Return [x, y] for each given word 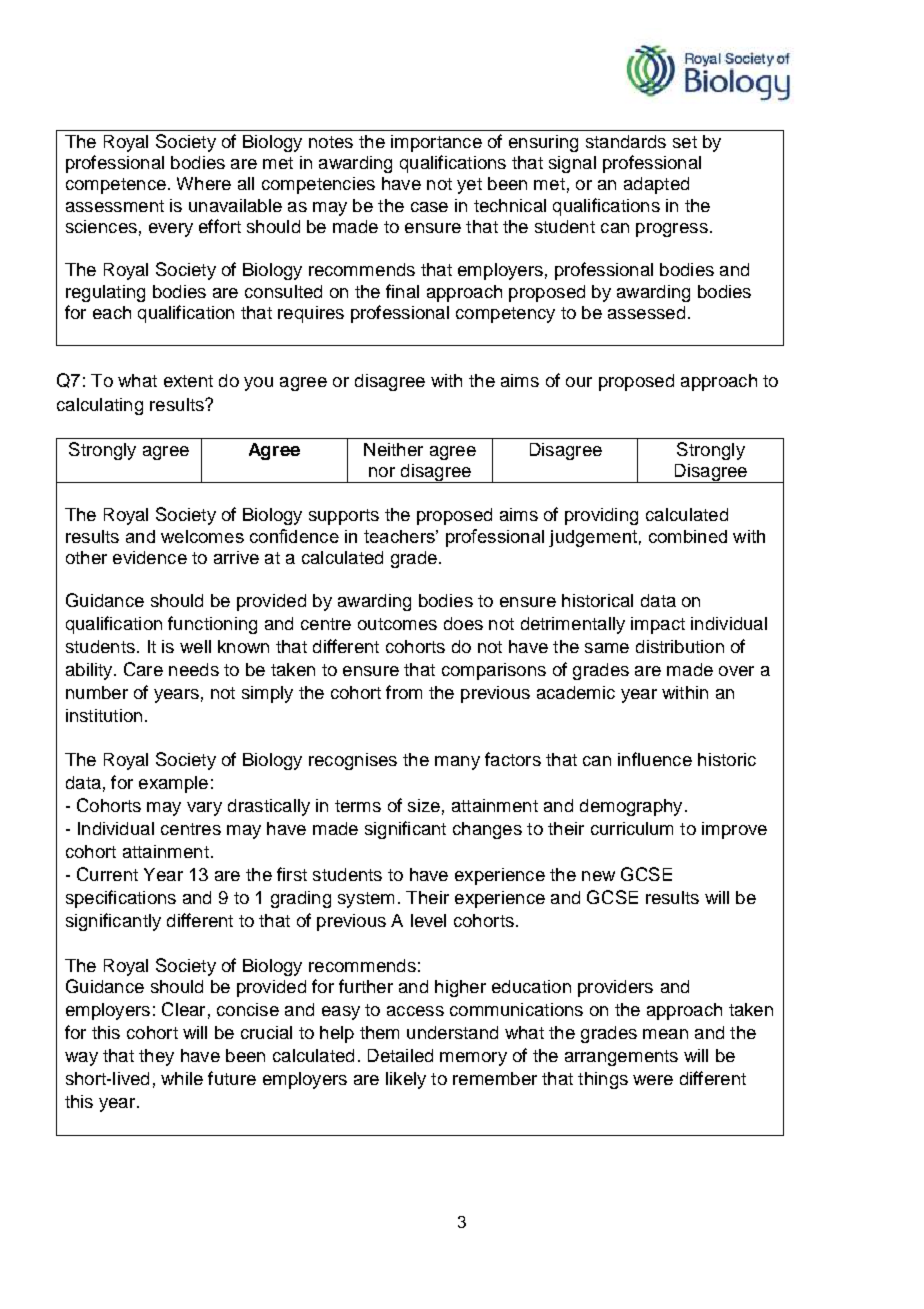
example [173, 784]
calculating [100, 406]
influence [655, 759]
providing [601, 516]
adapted [656, 185]
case [429, 207]
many [457, 763]
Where [204, 183]
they [156, 1057]
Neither [393, 449]
